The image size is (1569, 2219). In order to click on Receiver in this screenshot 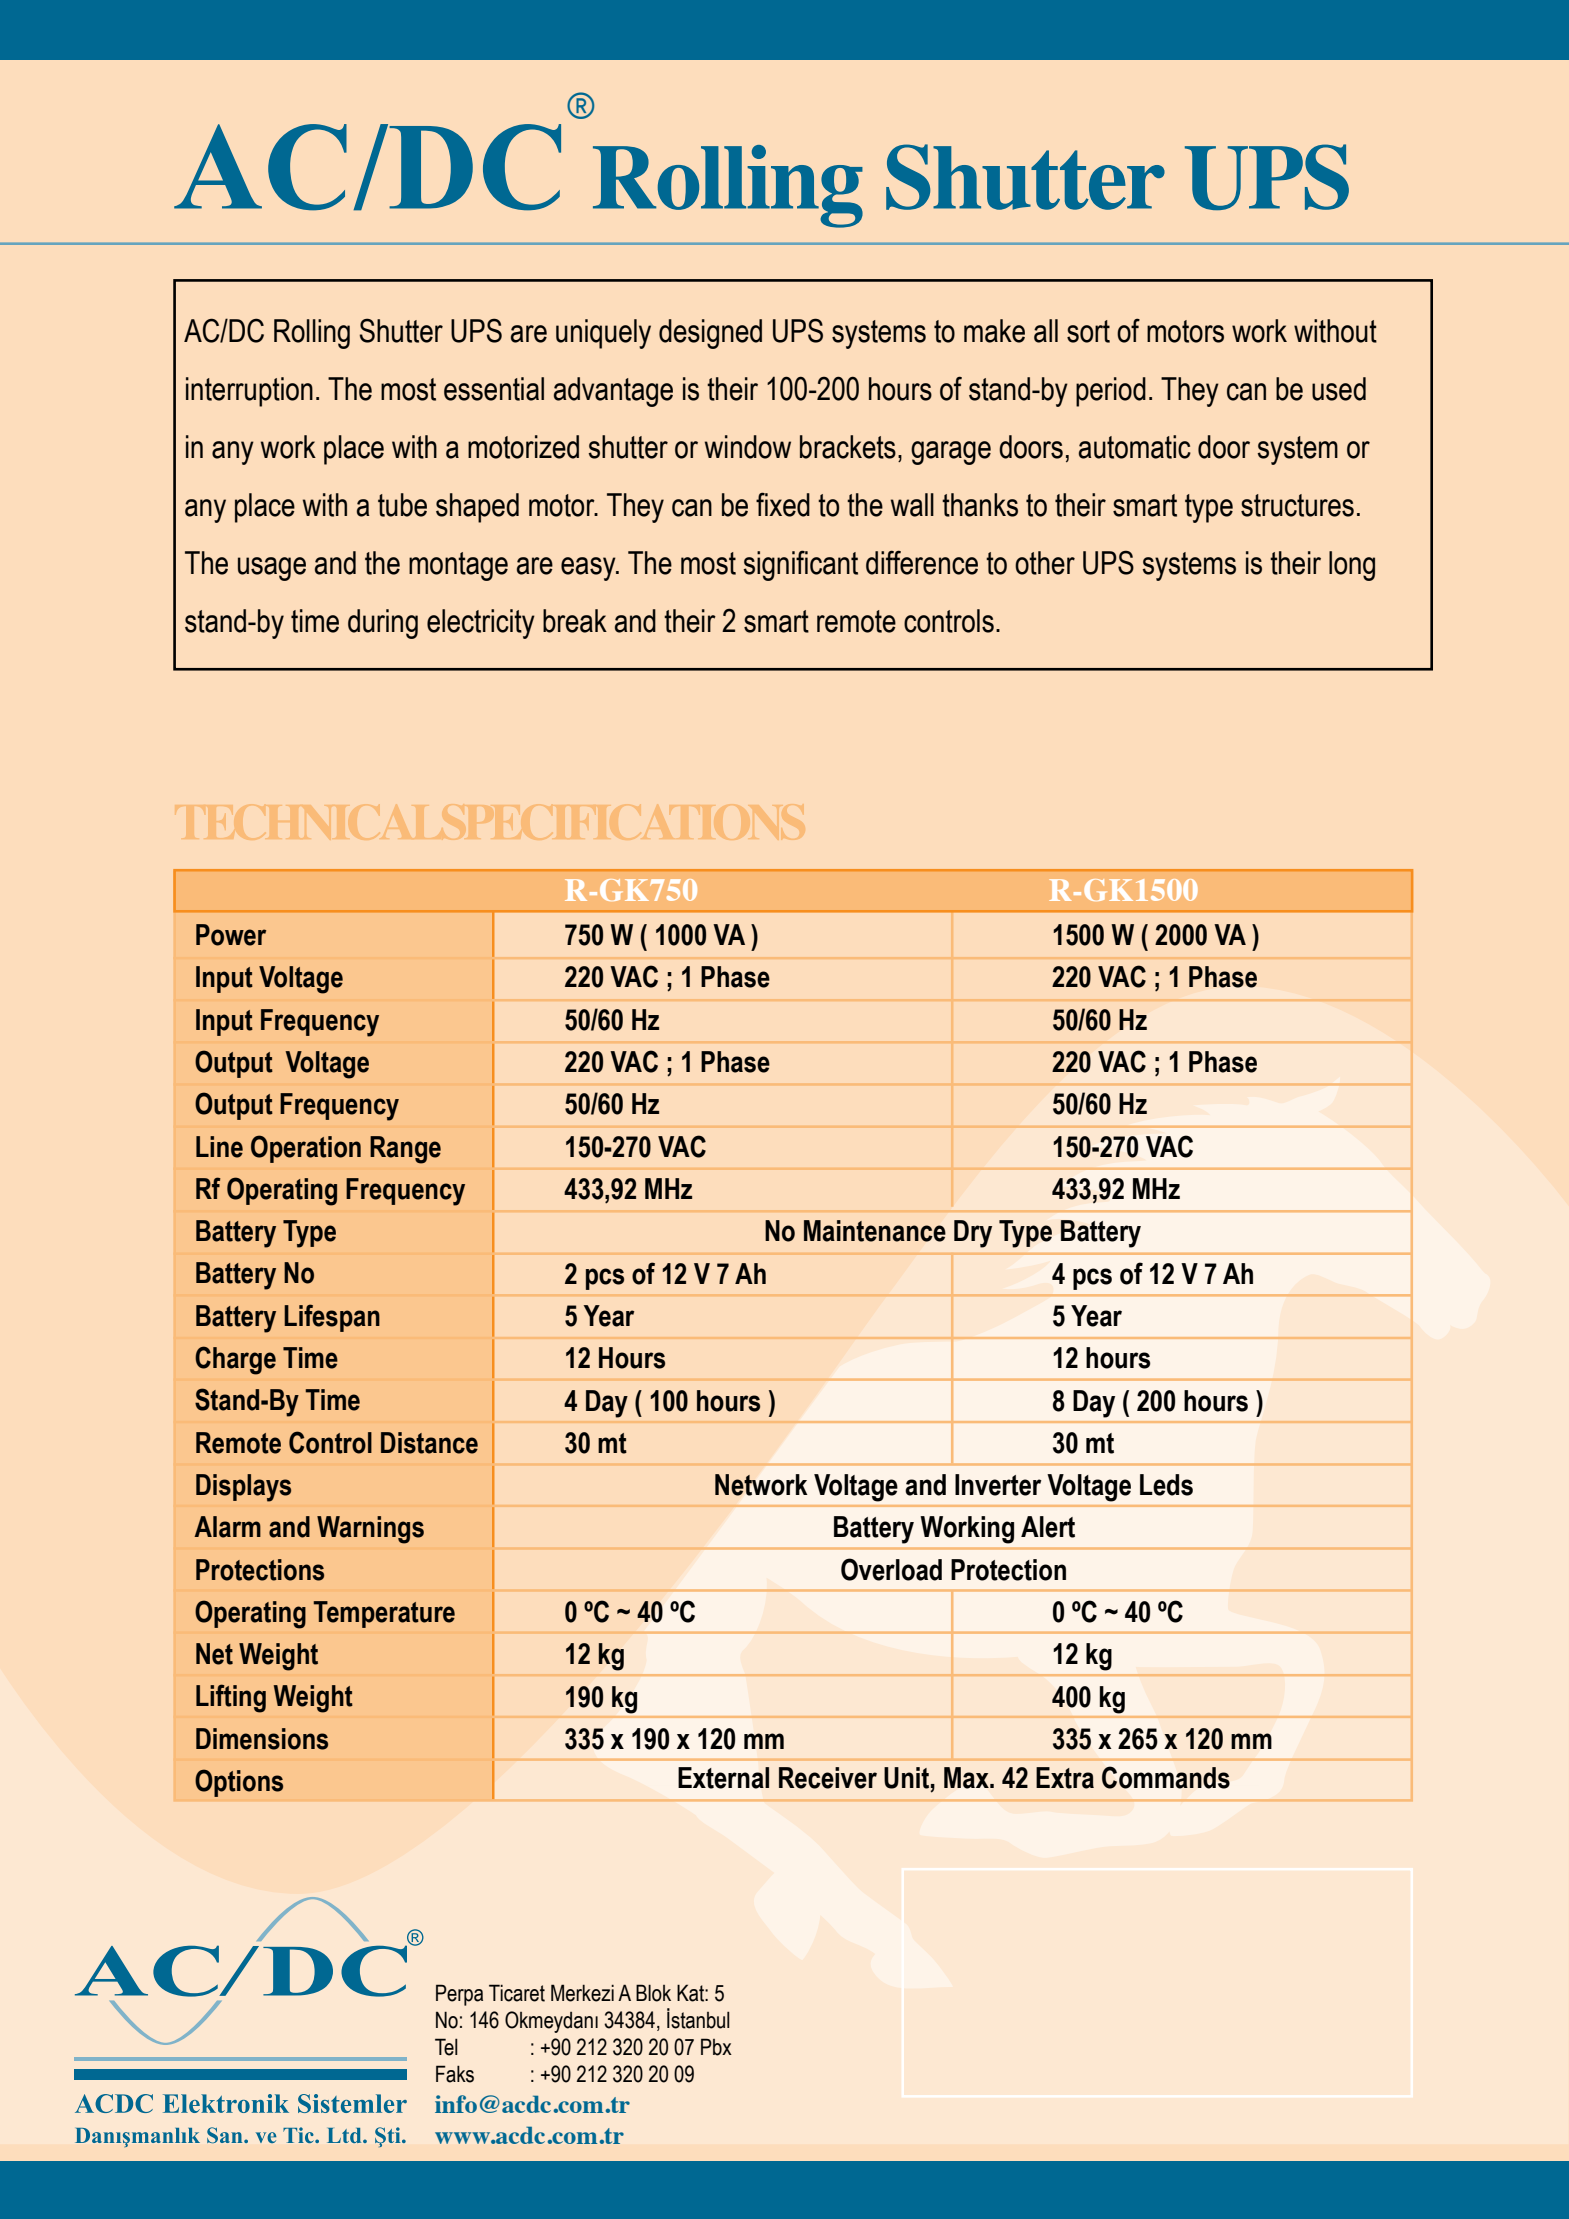, I will do `click(828, 1778)`.
